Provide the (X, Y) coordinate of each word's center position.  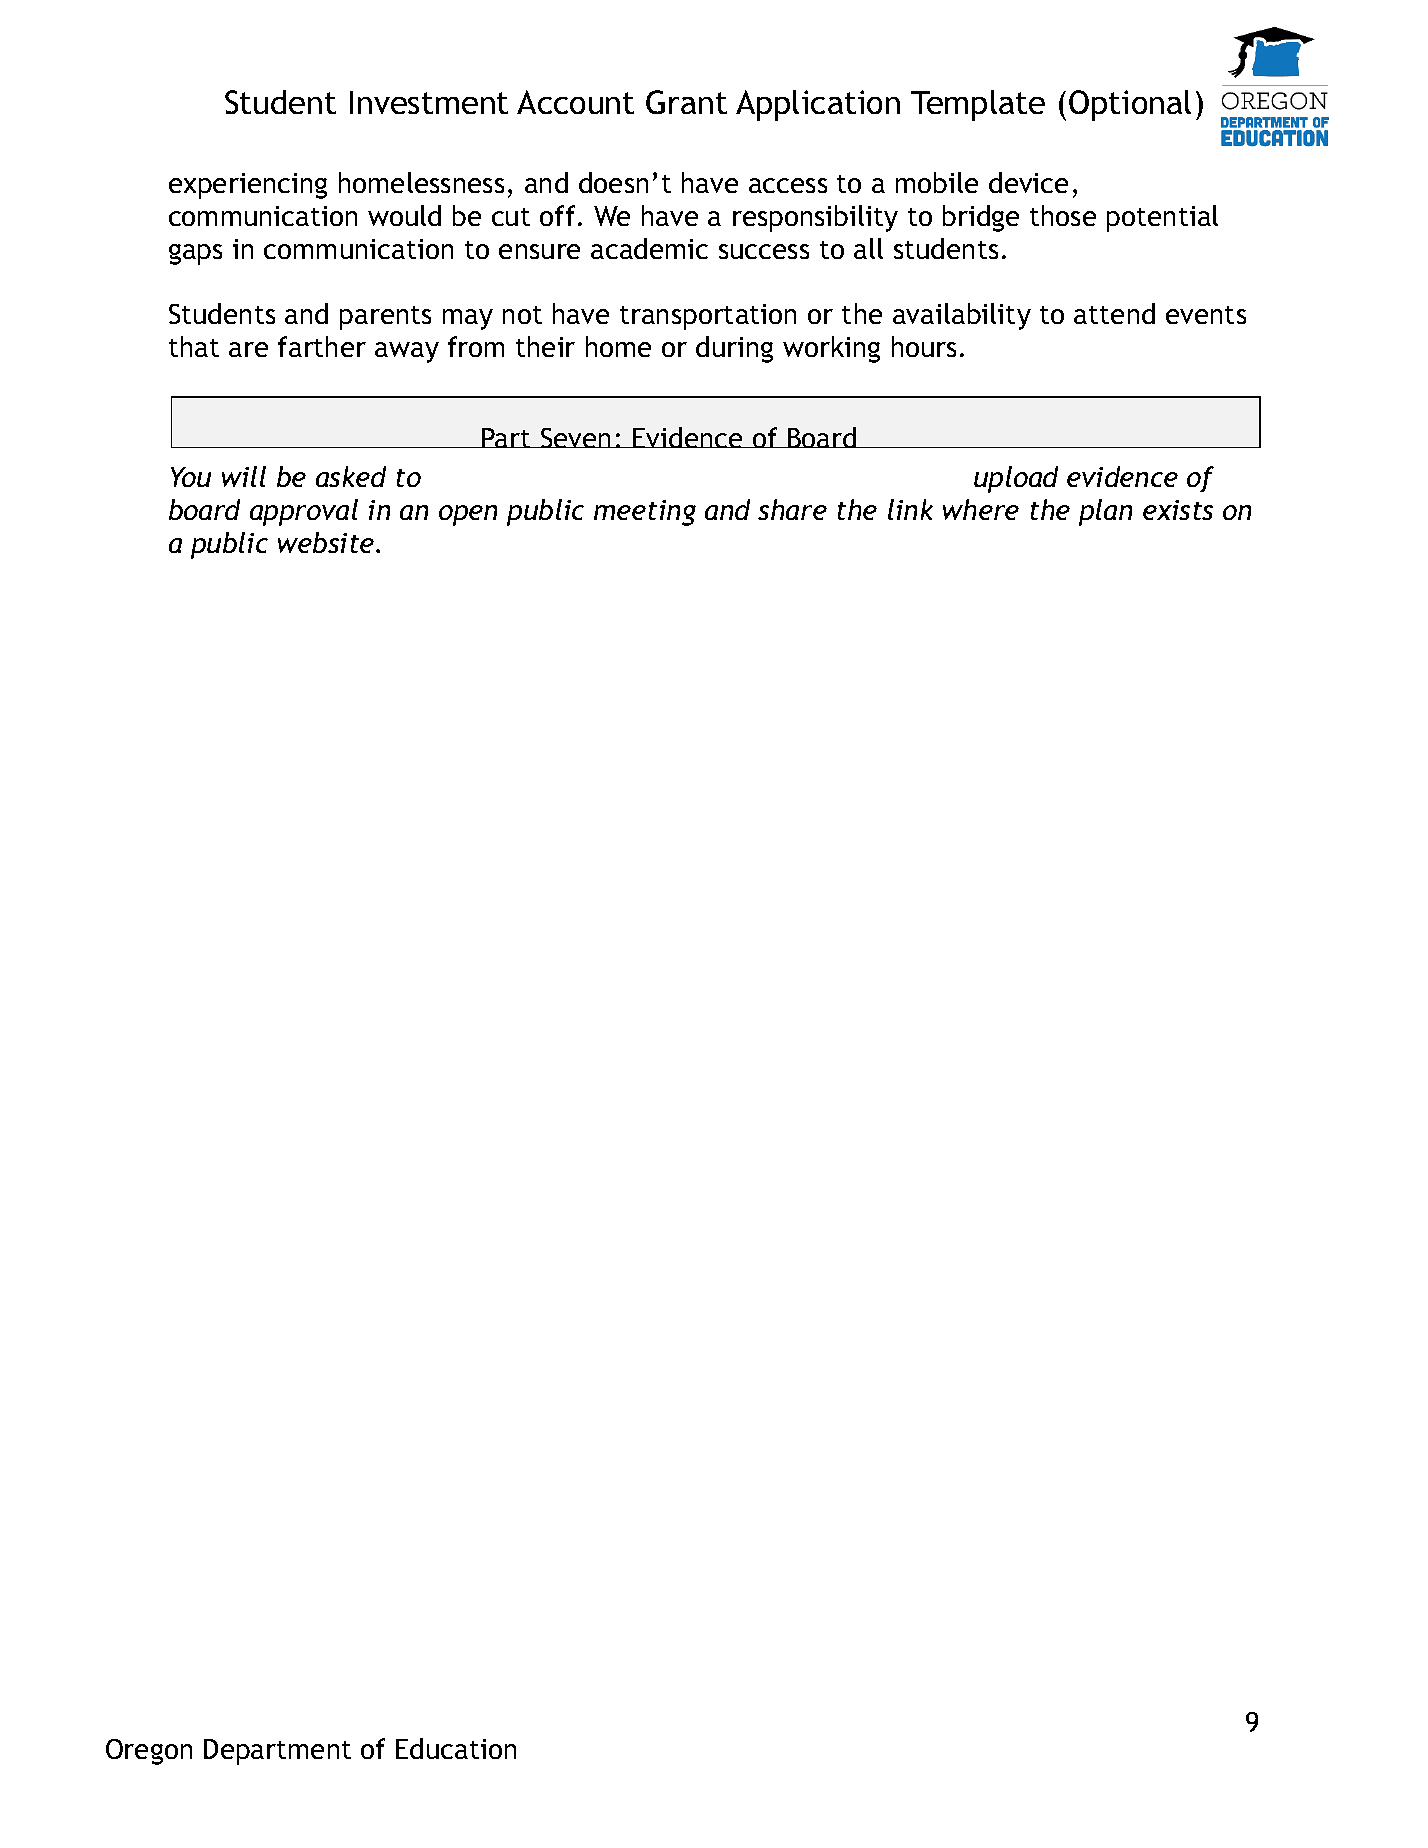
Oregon (149, 1752)
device (1028, 182)
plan (1105, 512)
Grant (686, 102)
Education (456, 1748)
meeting (645, 513)
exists (1178, 510)
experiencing (248, 186)
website (327, 542)
